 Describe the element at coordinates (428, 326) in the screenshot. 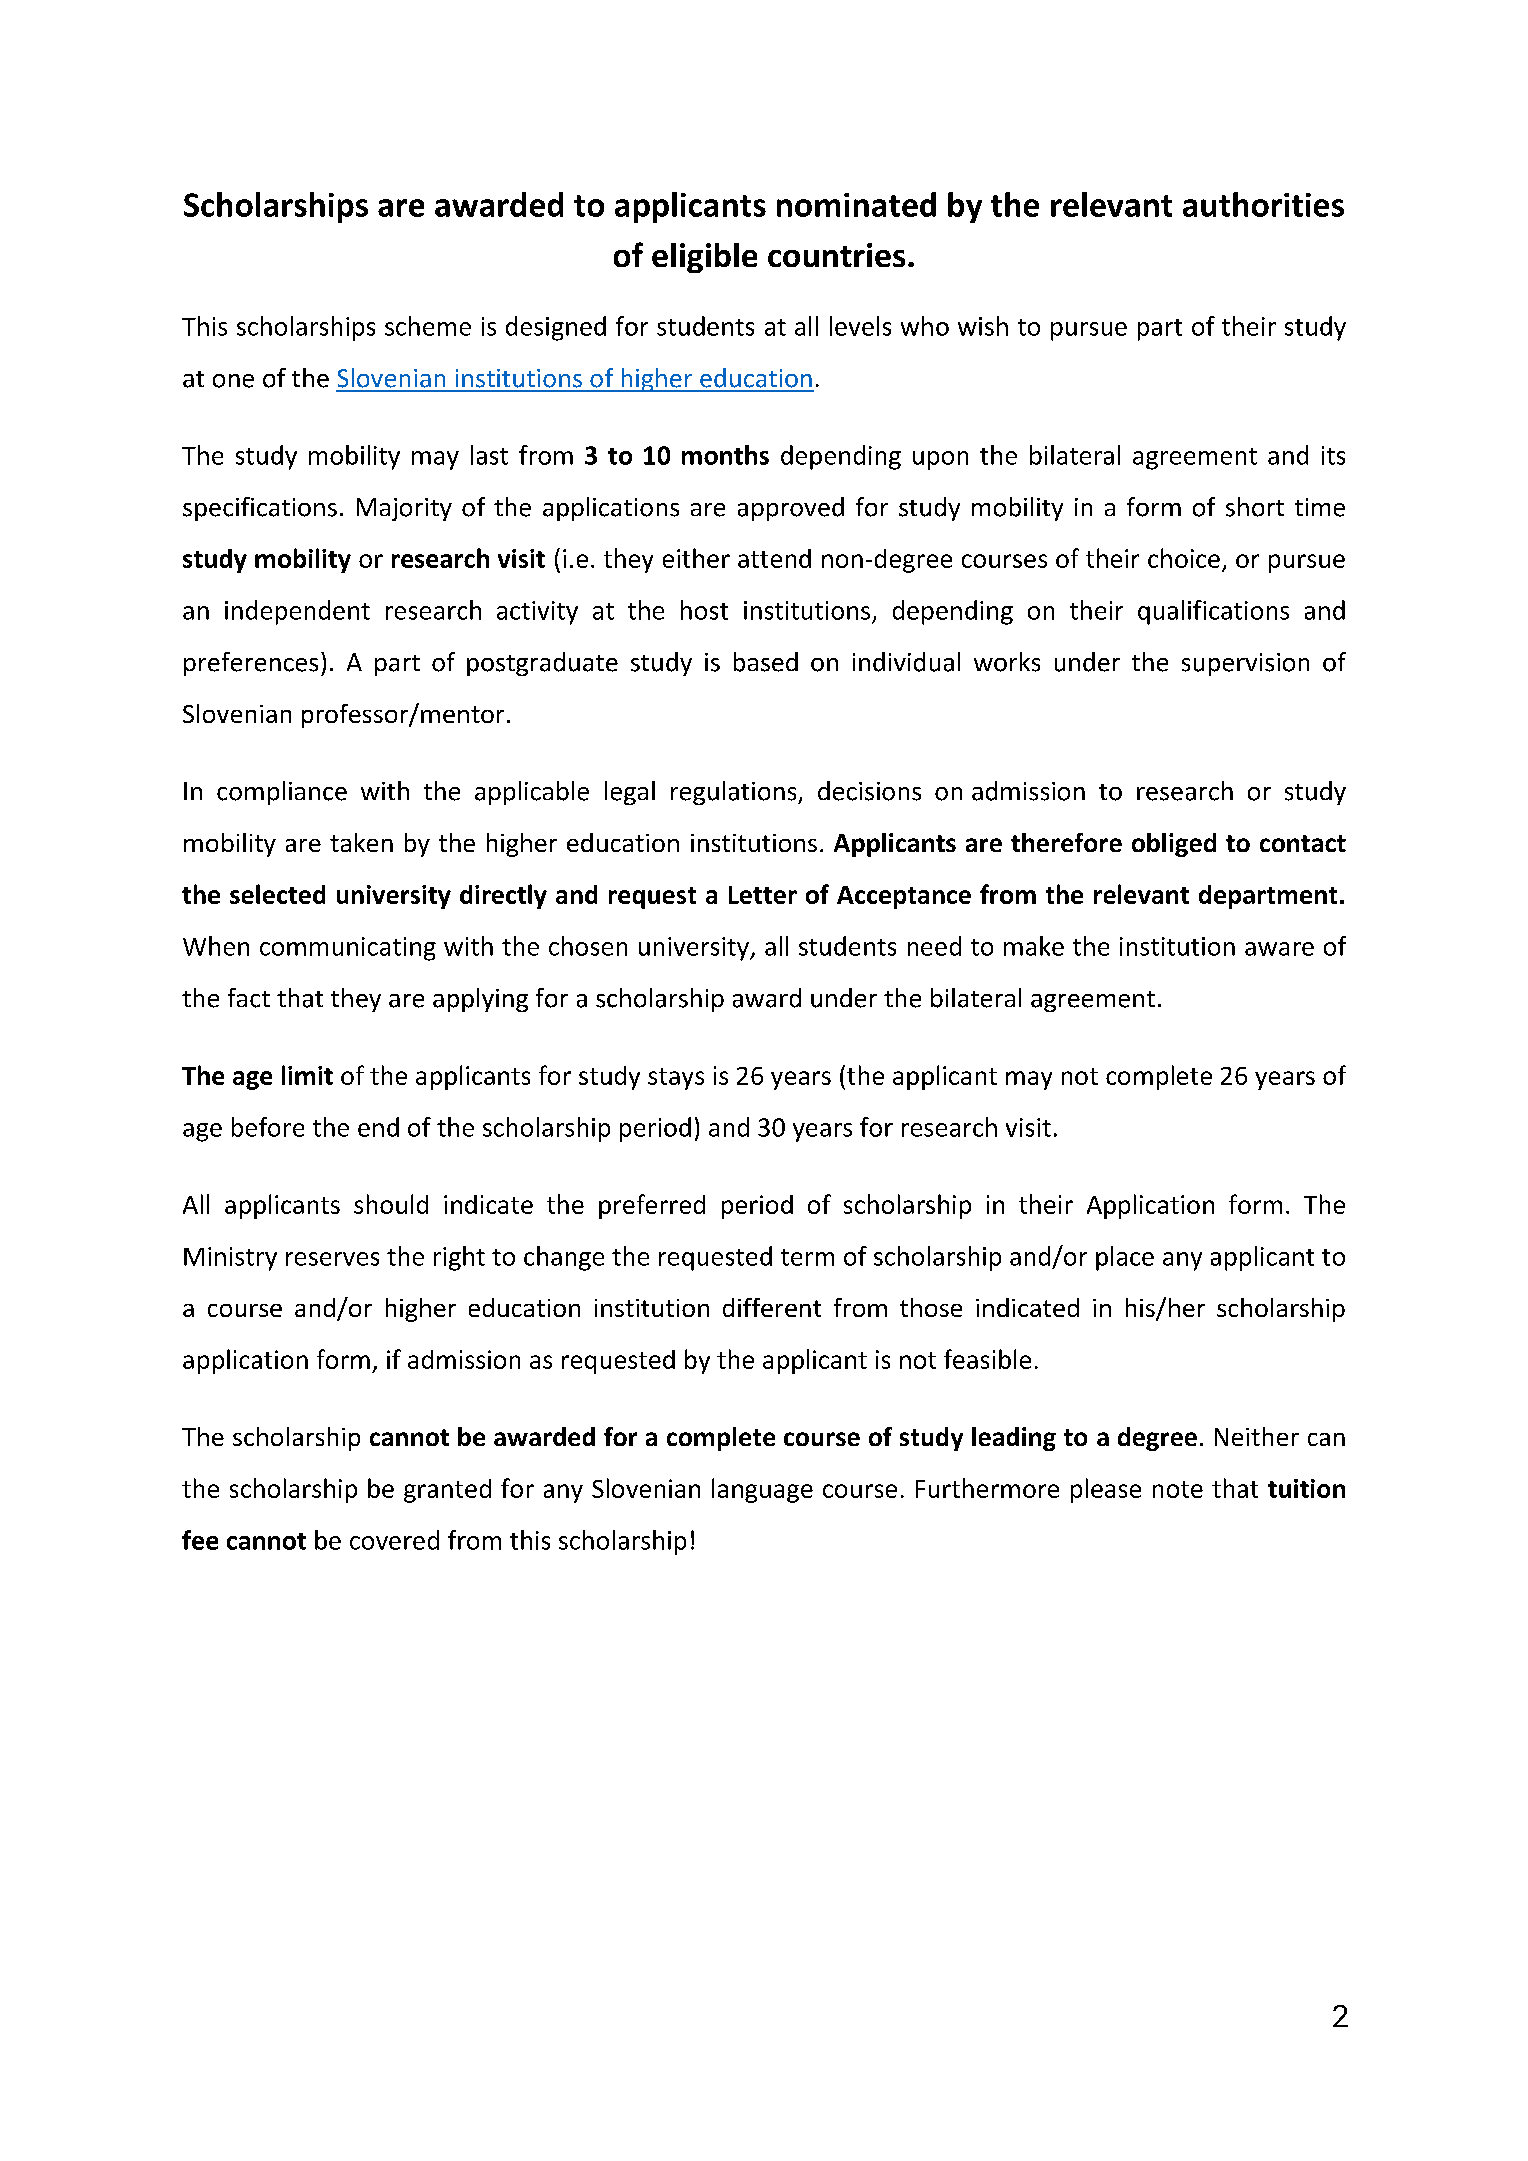

I see `scheme` at that location.
